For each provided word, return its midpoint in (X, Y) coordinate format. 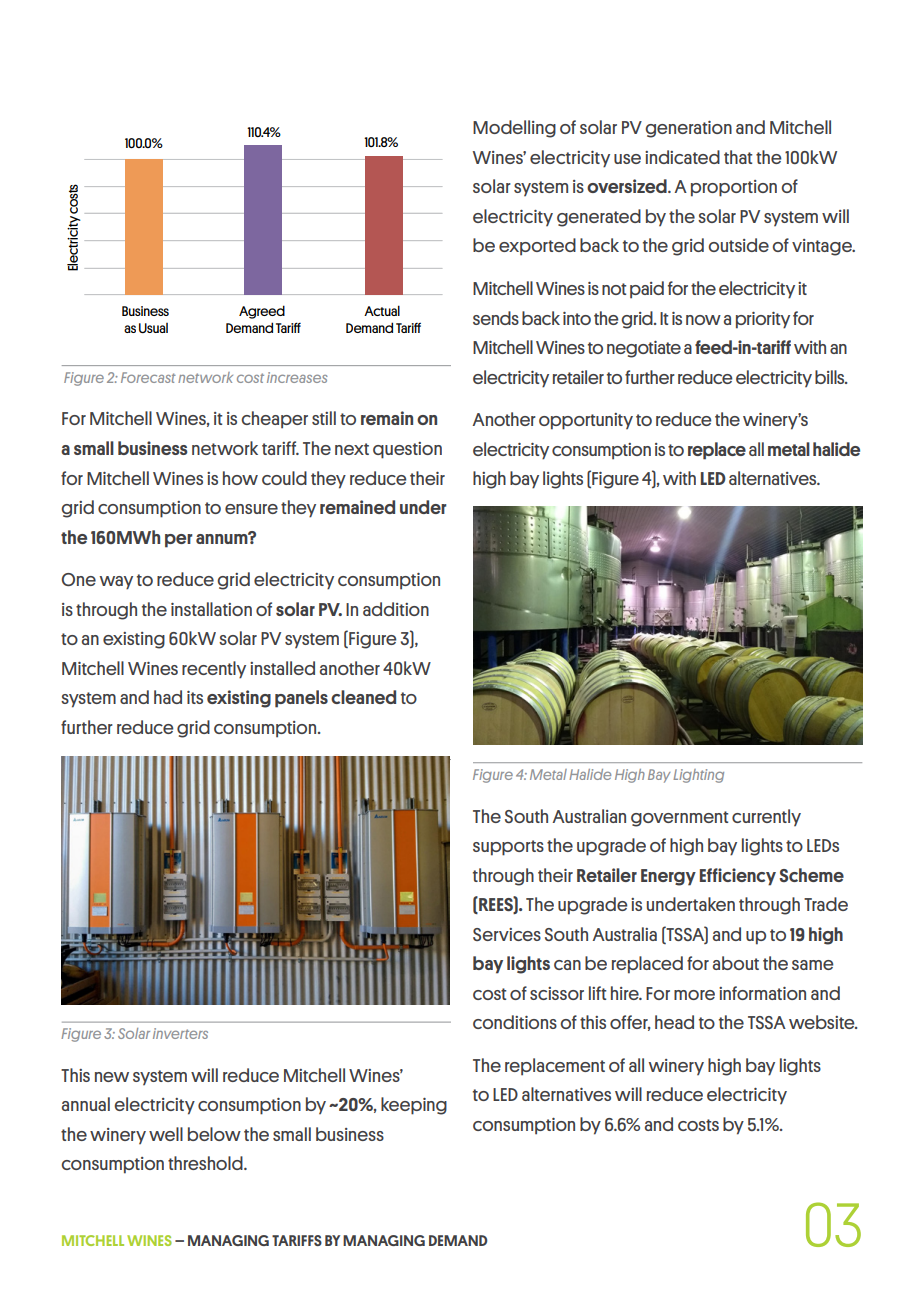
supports (508, 848)
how (240, 478)
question (407, 450)
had (168, 697)
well (166, 1134)
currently (766, 817)
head (674, 1022)
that (738, 157)
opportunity (586, 421)
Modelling (514, 129)
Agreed (262, 312)
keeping (414, 1106)
